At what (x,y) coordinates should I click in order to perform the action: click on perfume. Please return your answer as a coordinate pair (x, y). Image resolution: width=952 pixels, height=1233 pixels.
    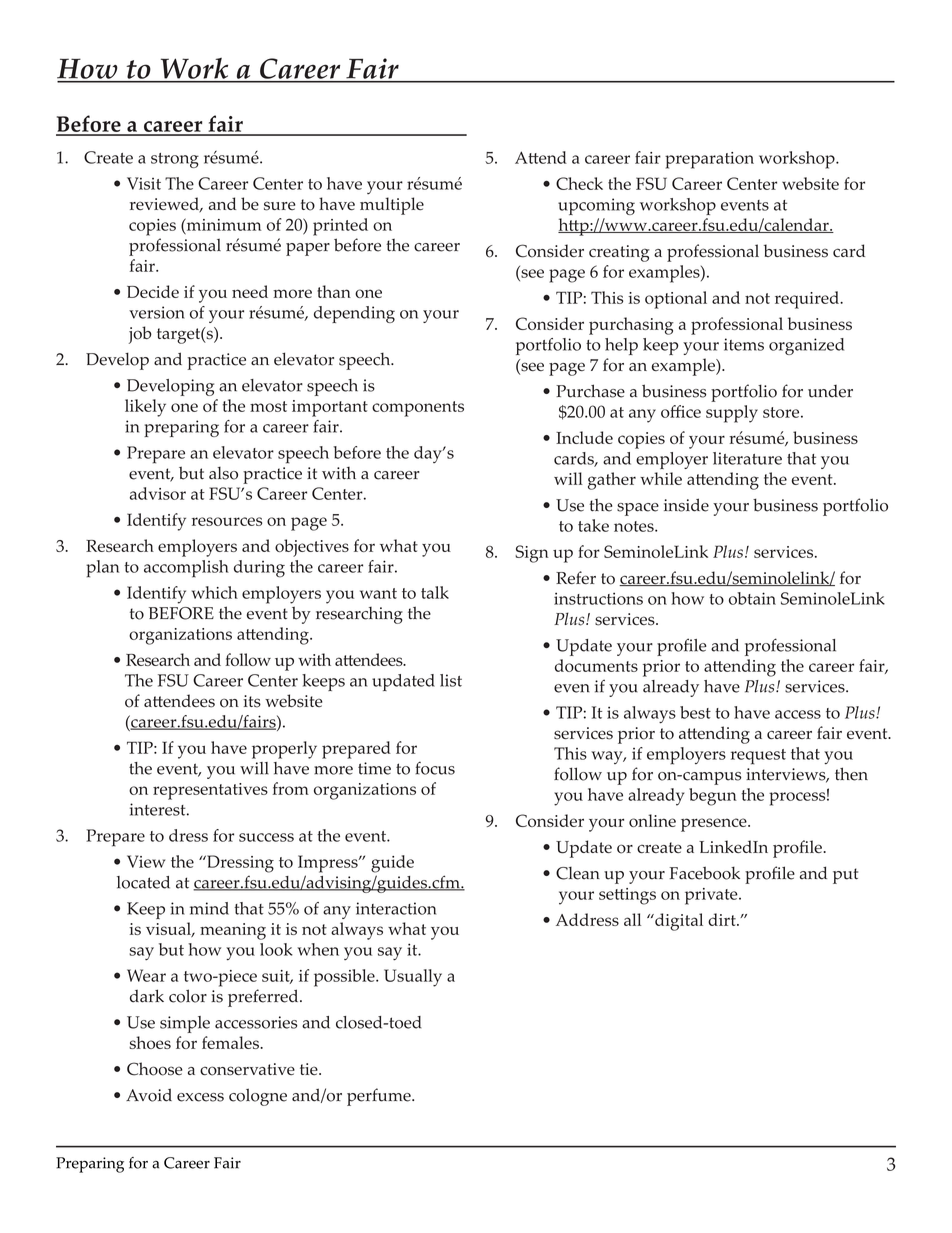
    Looking at the image, I should click on (380, 1097).
